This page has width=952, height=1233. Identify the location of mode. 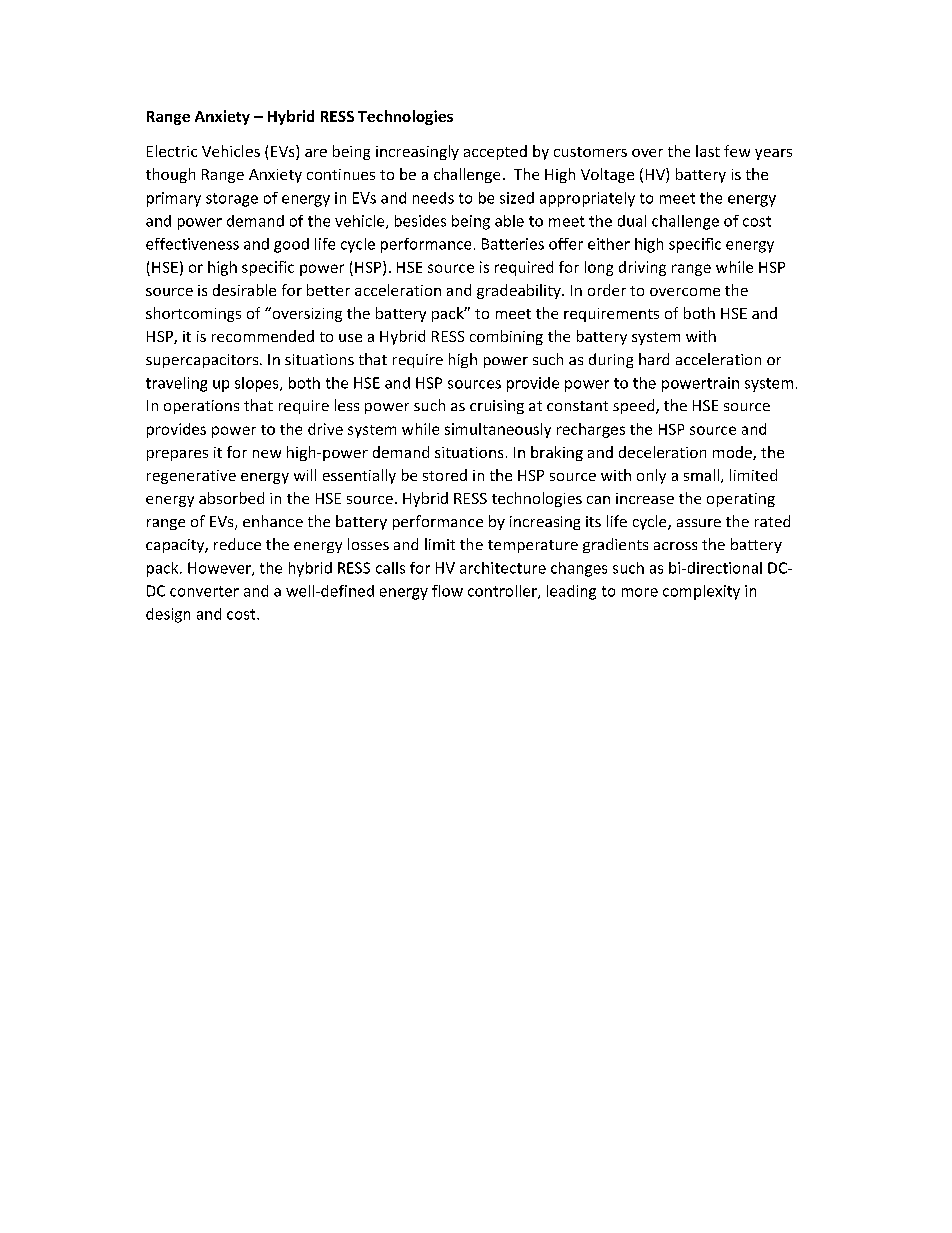
(733, 453).
